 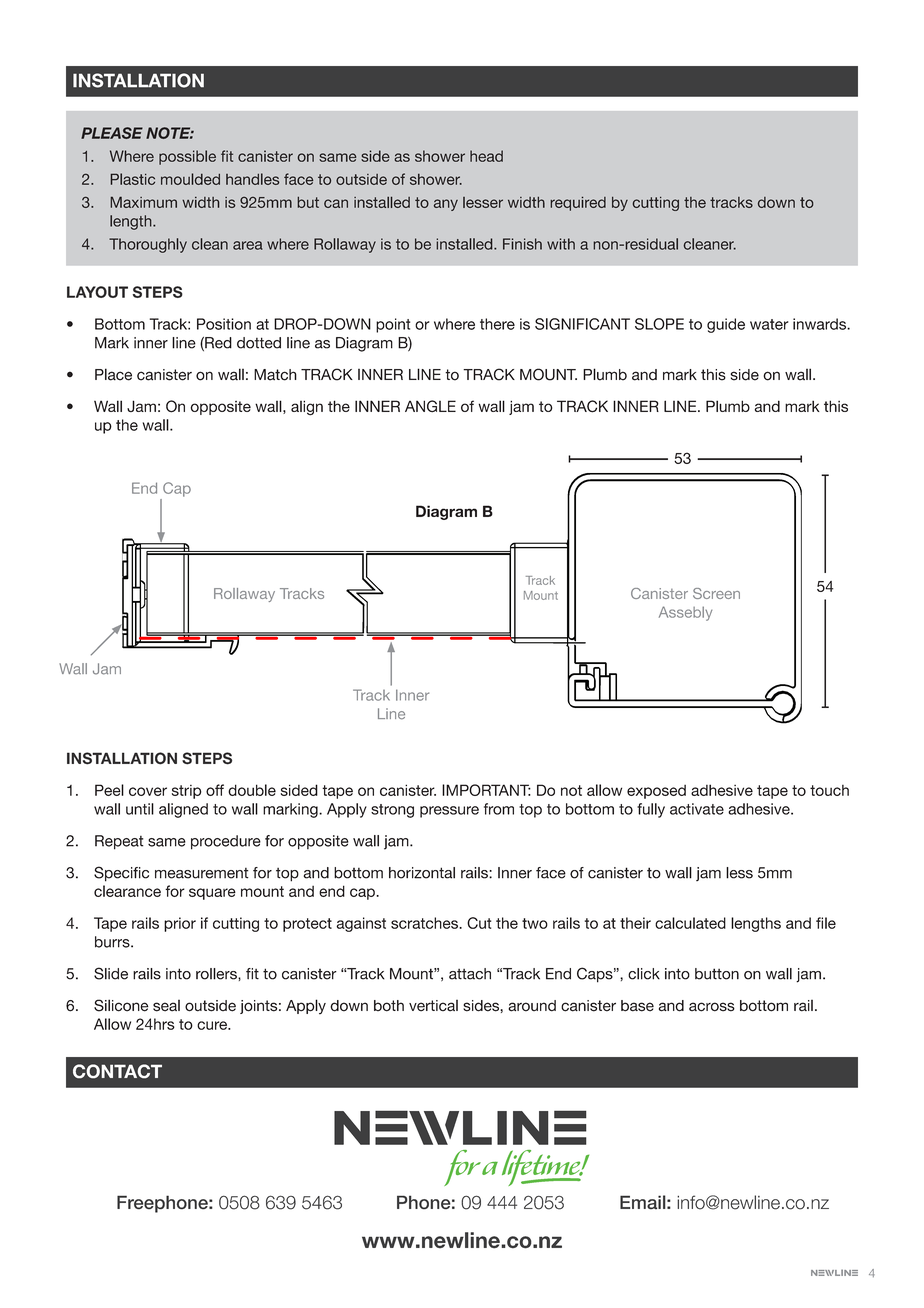 What do you see at coordinates (166, 1006) in the page?
I see `seal` at bounding box center [166, 1006].
